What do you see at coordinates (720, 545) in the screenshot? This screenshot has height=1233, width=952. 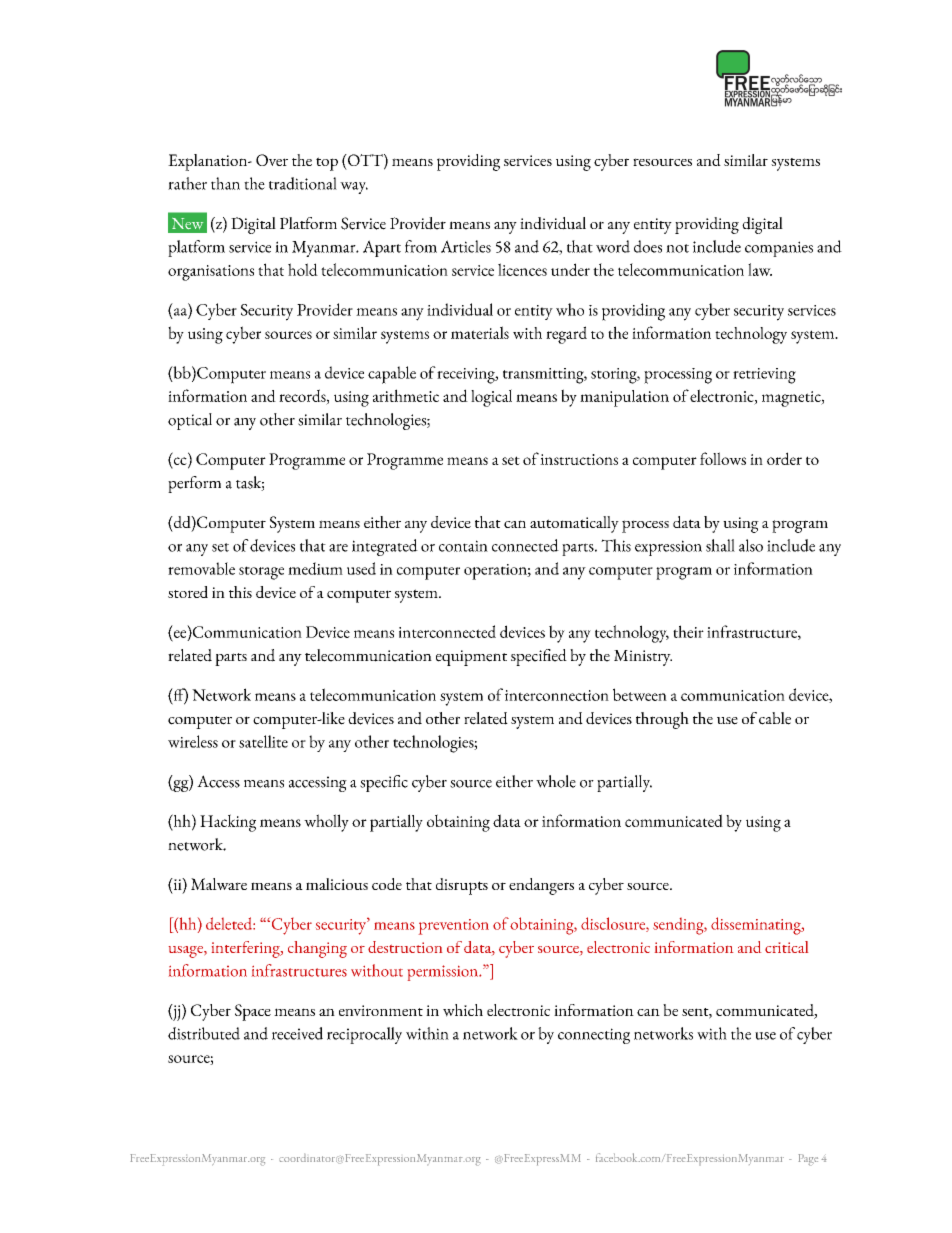 I see `shall` at bounding box center [720, 545].
